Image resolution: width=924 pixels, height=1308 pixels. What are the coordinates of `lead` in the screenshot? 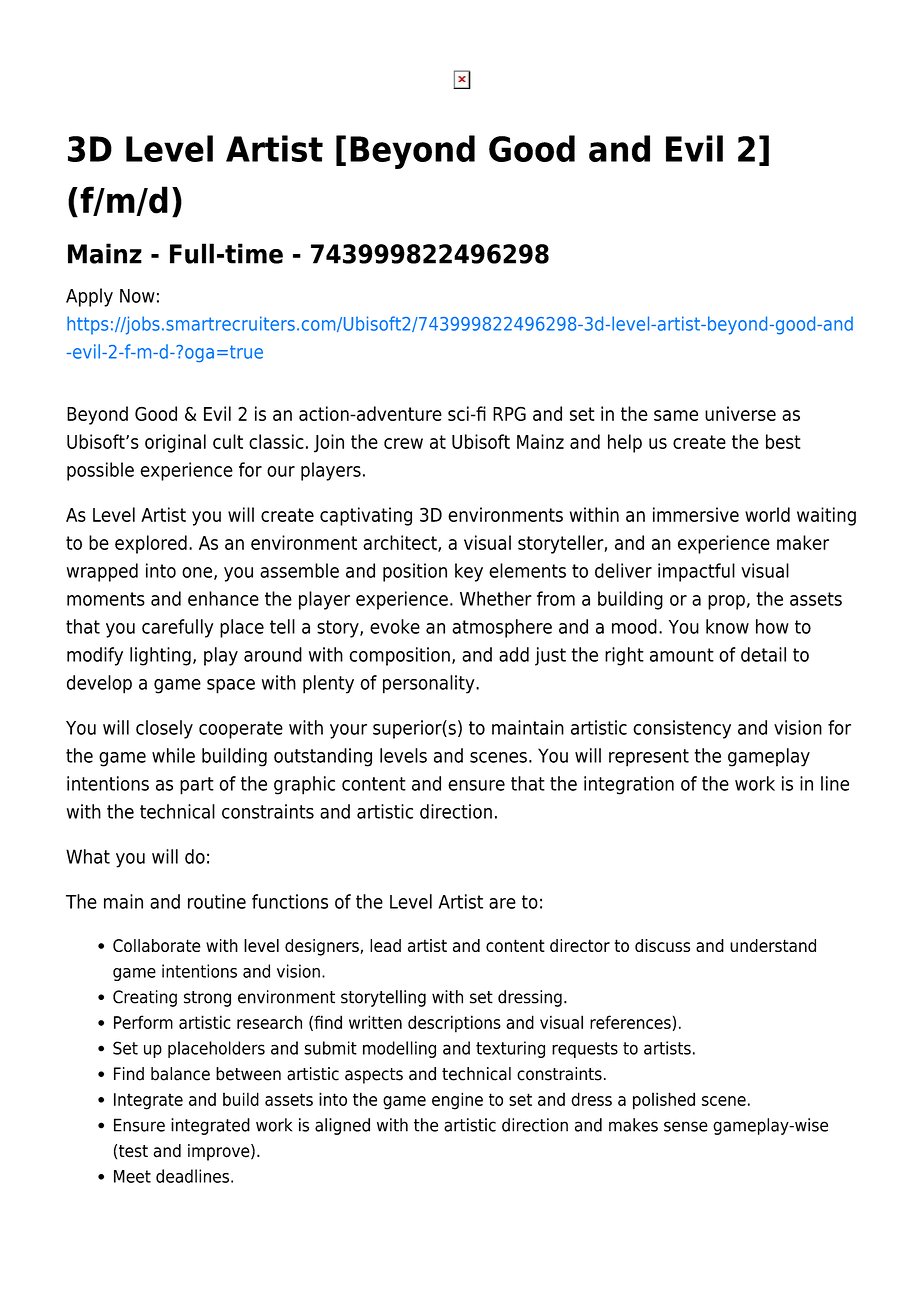 It's located at (385, 945).
